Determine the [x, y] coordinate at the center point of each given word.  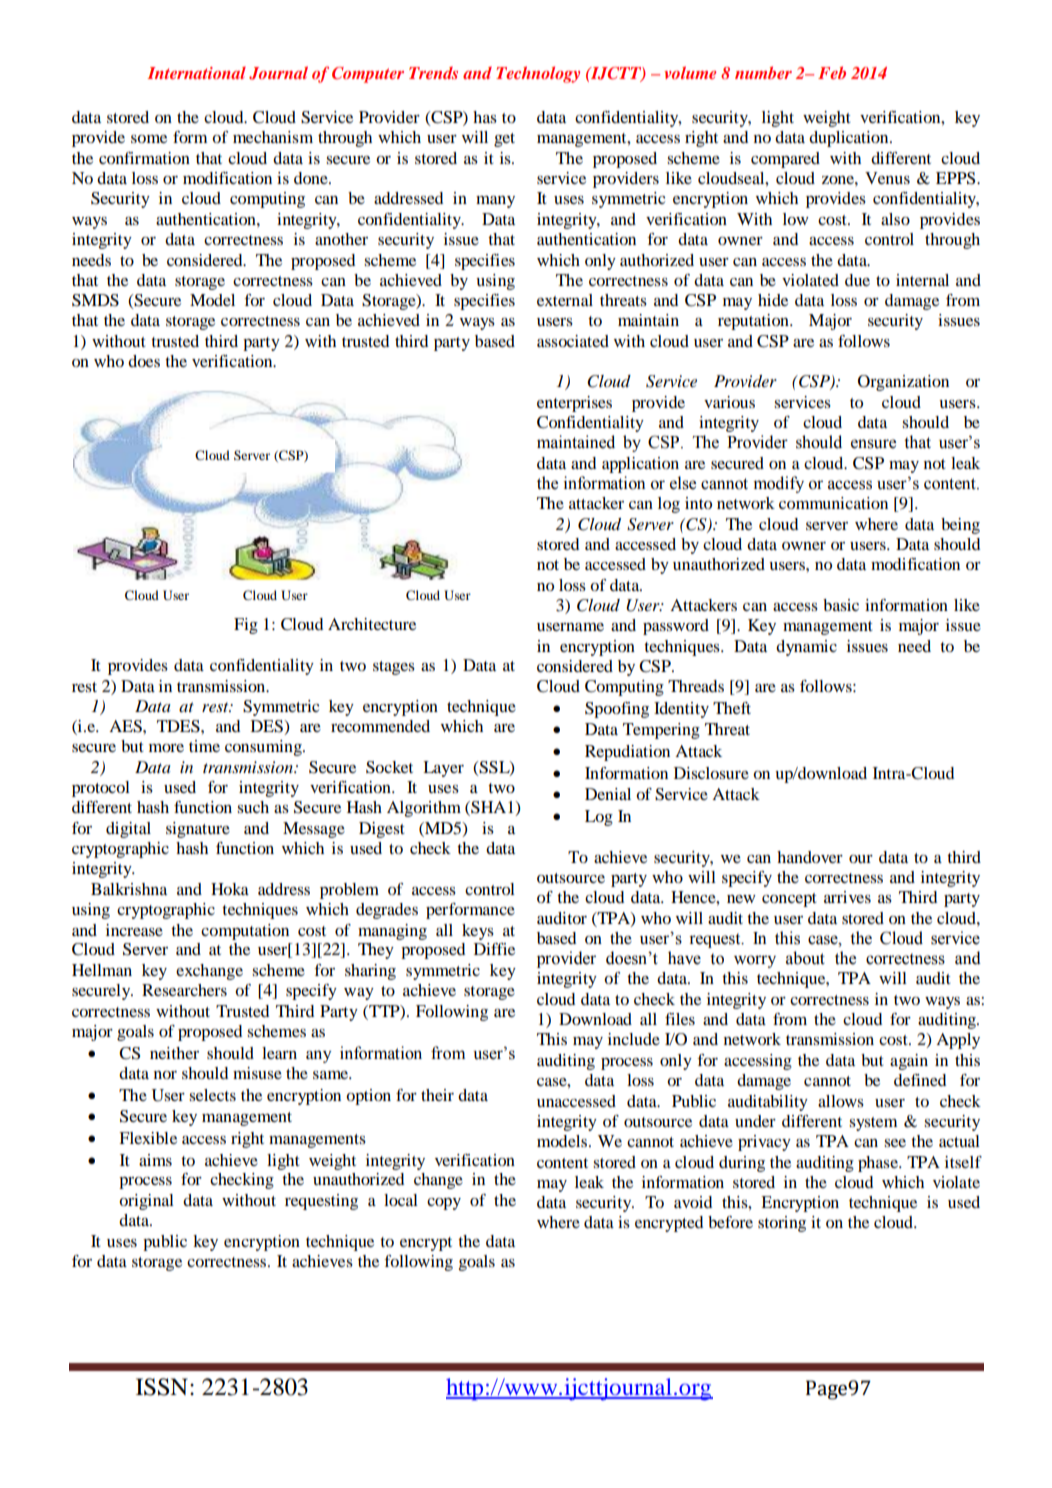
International [196, 73]
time [204, 746]
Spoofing [617, 710]
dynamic [806, 648]
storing [782, 1224]
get [504, 140]
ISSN [162, 1387]
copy [444, 1204]
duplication [850, 139]
